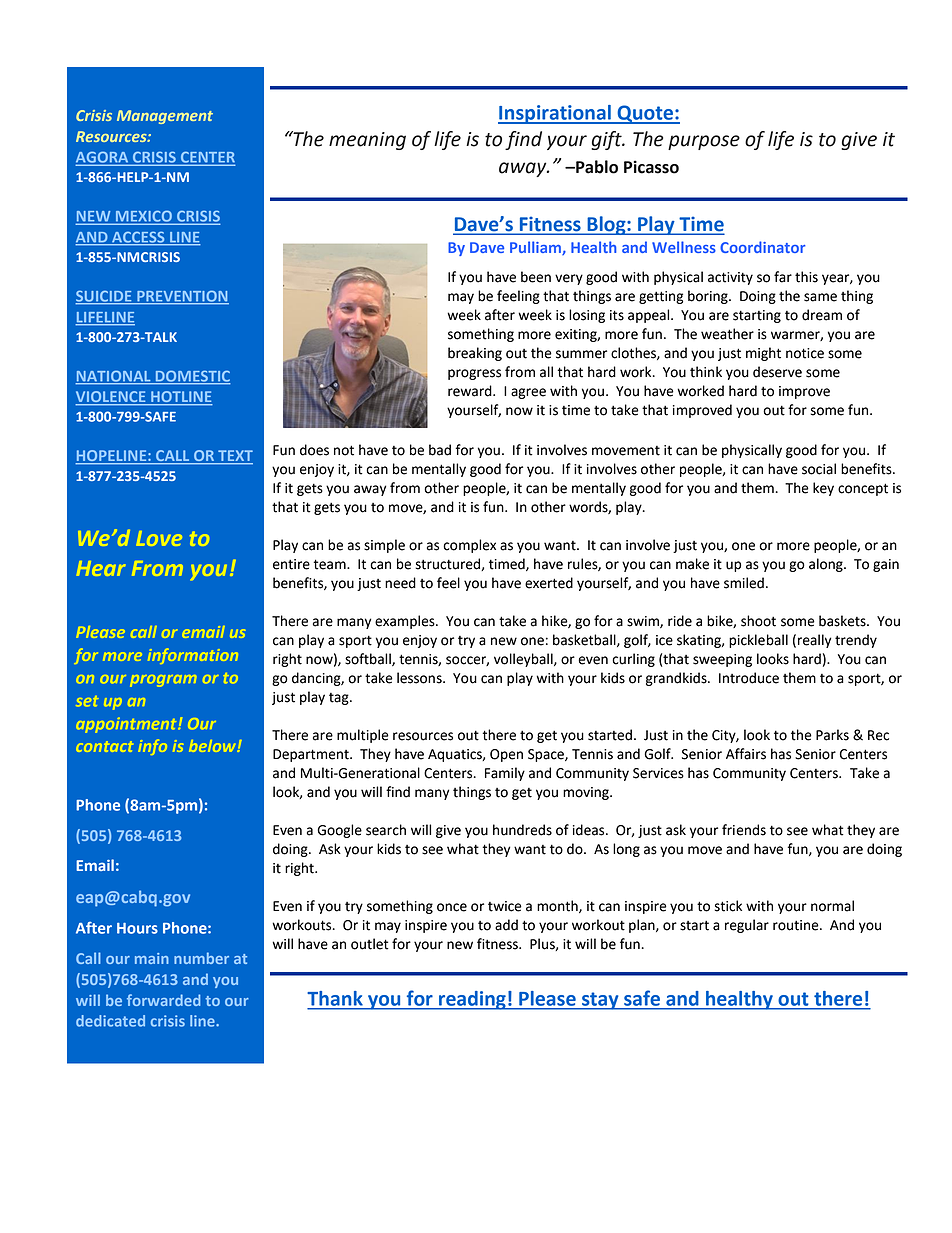  What do you see at coordinates (555, 114) in the screenshot?
I see `Inspirational` at bounding box center [555, 114].
